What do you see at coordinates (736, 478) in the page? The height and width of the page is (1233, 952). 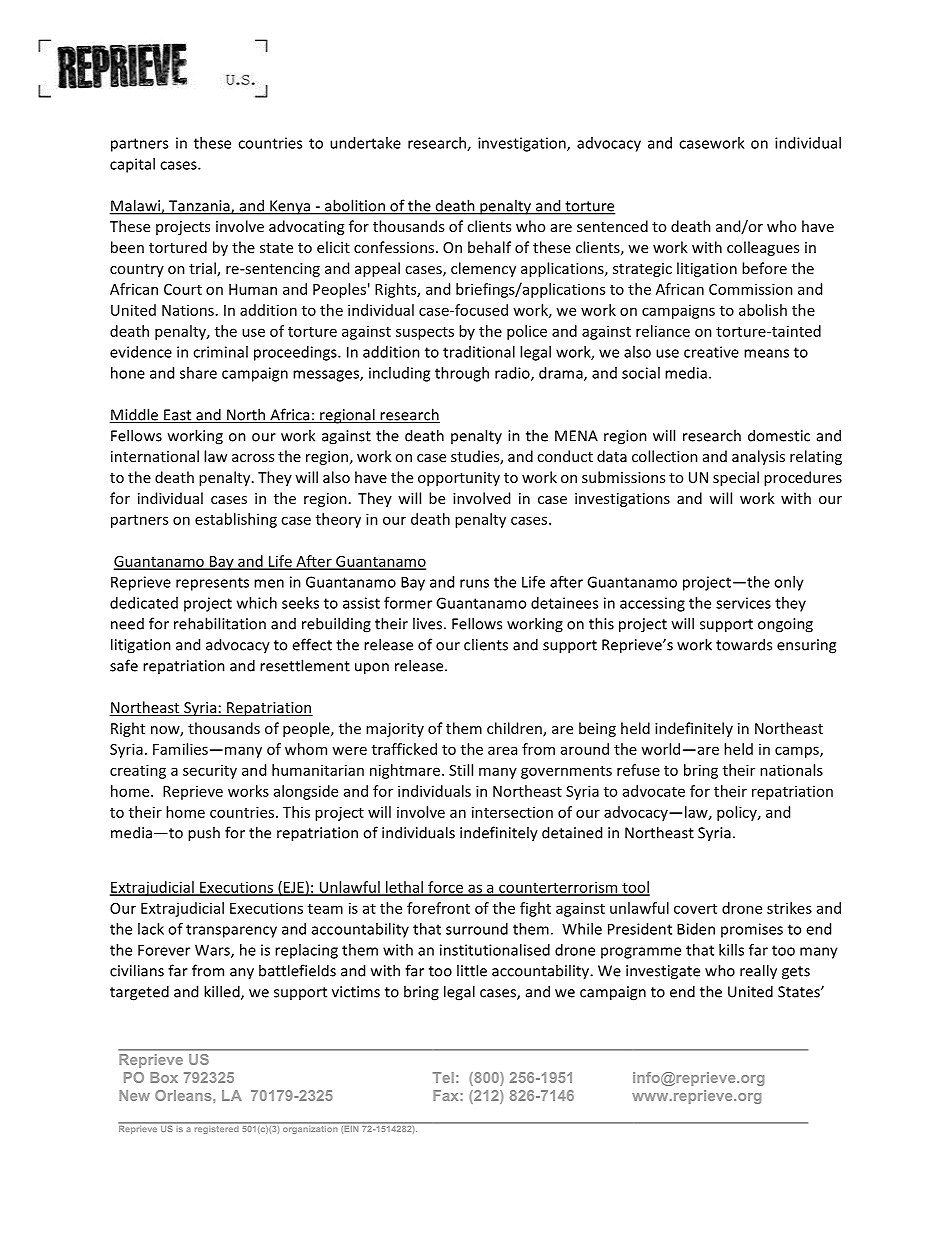 I see `special` at bounding box center [736, 478].
